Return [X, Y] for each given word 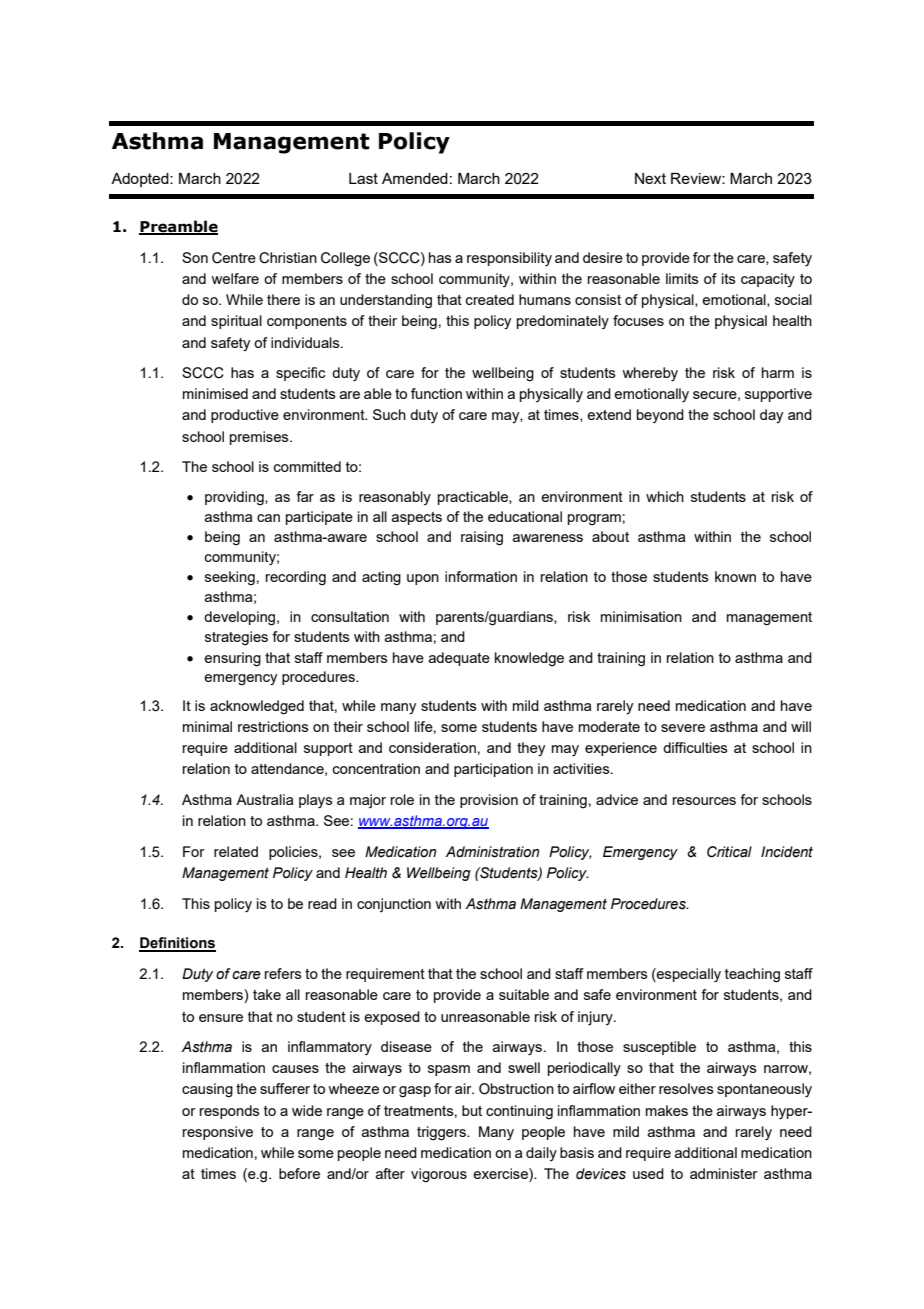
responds [230, 1112]
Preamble [178, 227]
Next [650, 178]
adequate [459, 659]
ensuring [232, 659]
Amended [415, 178]
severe [683, 728]
